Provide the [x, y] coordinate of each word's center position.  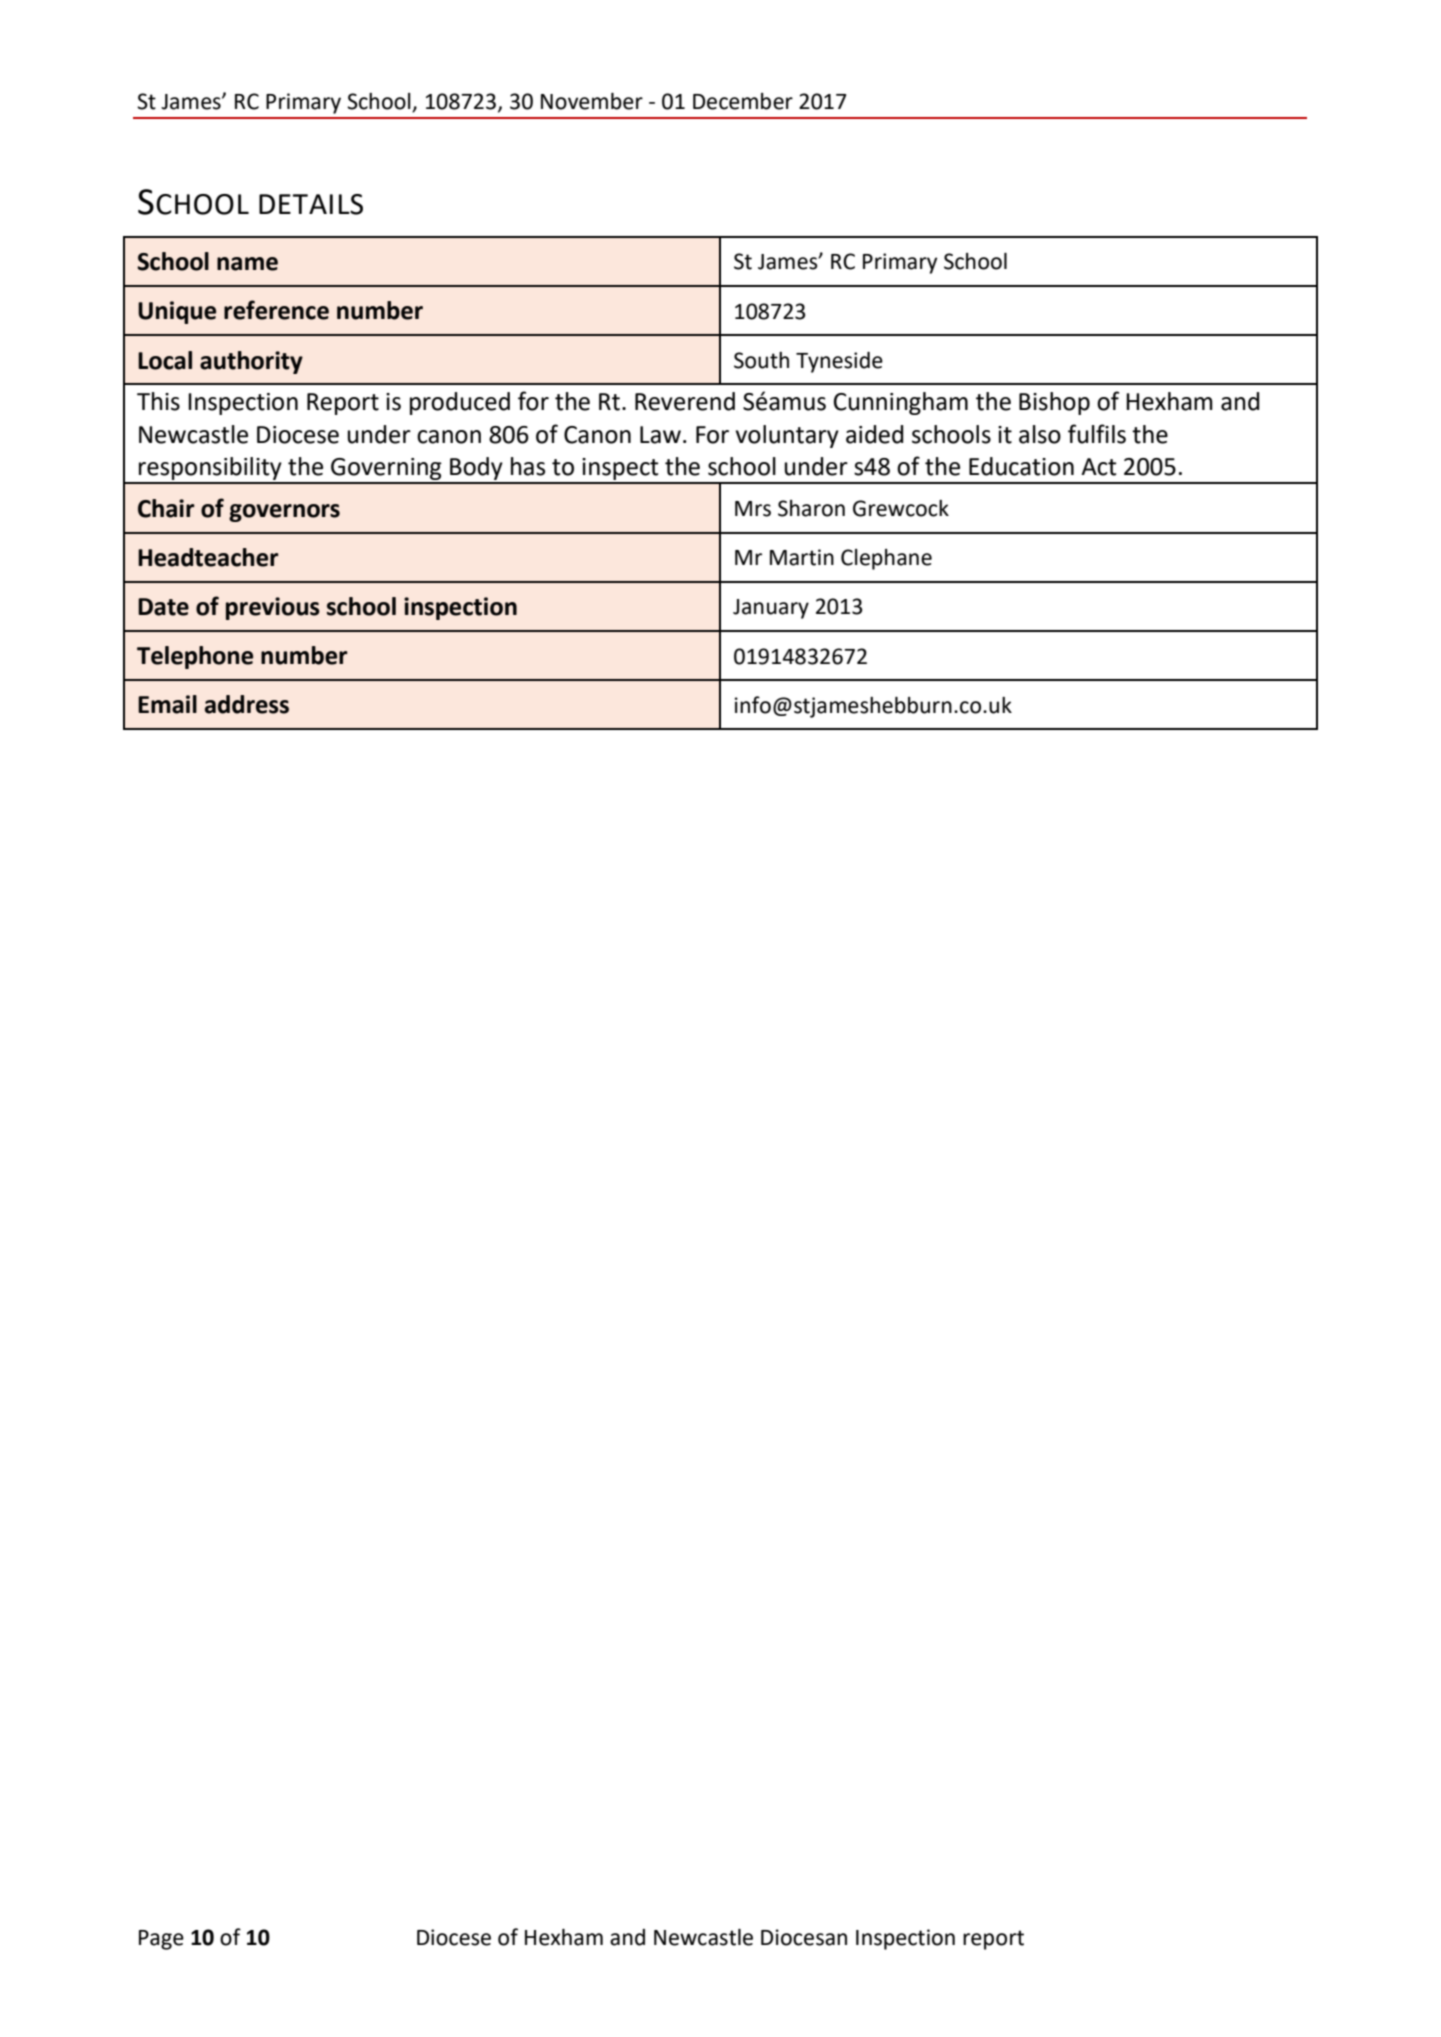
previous [273, 608]
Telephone [195, 657]
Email [167, 704]
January [771, 609]
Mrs [753, 509]
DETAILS [311, 204]
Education [1021, 466]
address [247, 704]
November [592, 101]
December [743, 101]
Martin [802, 557]
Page [161, 1940]
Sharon [811, 508]
